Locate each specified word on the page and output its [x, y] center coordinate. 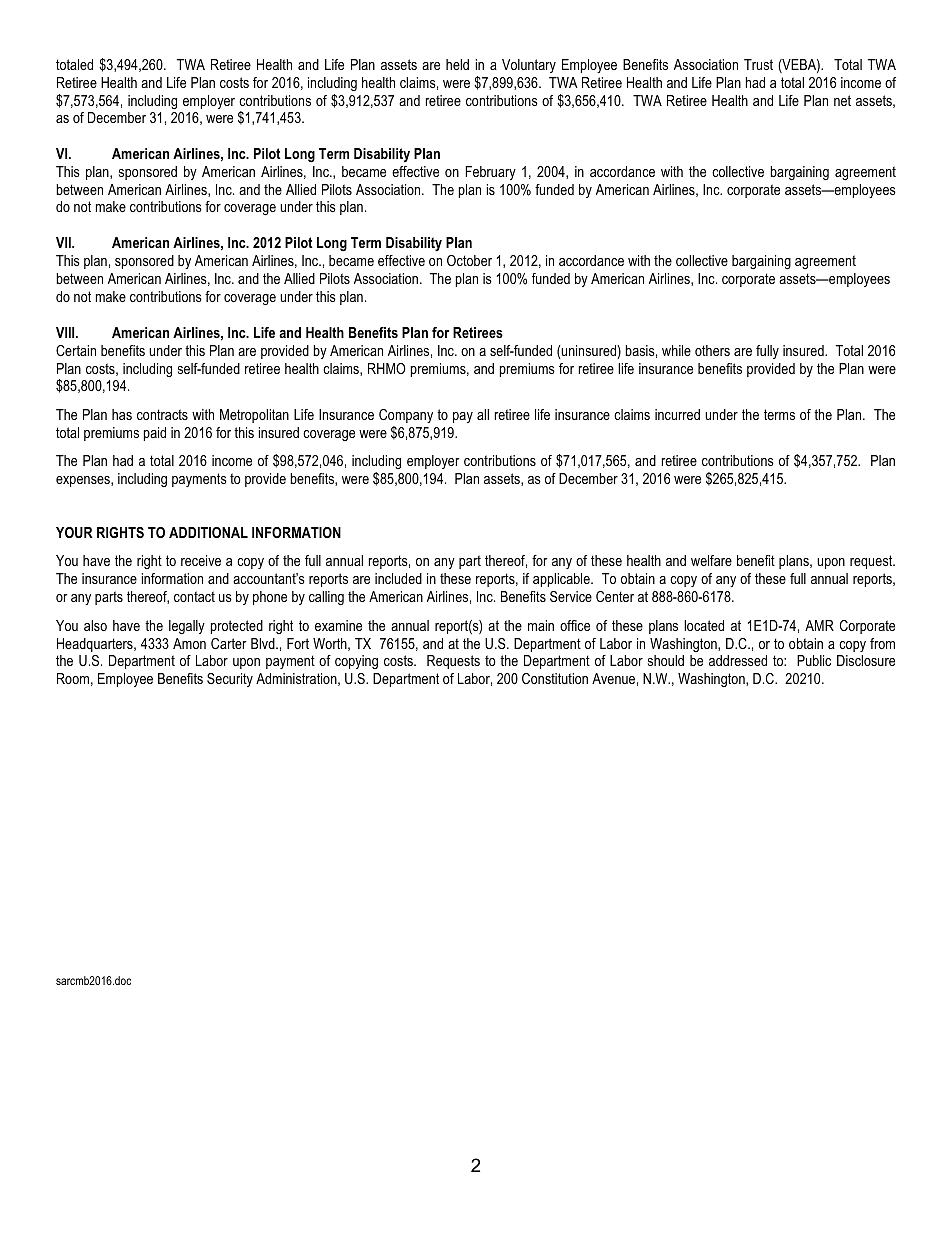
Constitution [555, 678]
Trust [758, 64]
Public [814, 660]
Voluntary [529, 66]
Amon [189, 643]
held [457, 64]
